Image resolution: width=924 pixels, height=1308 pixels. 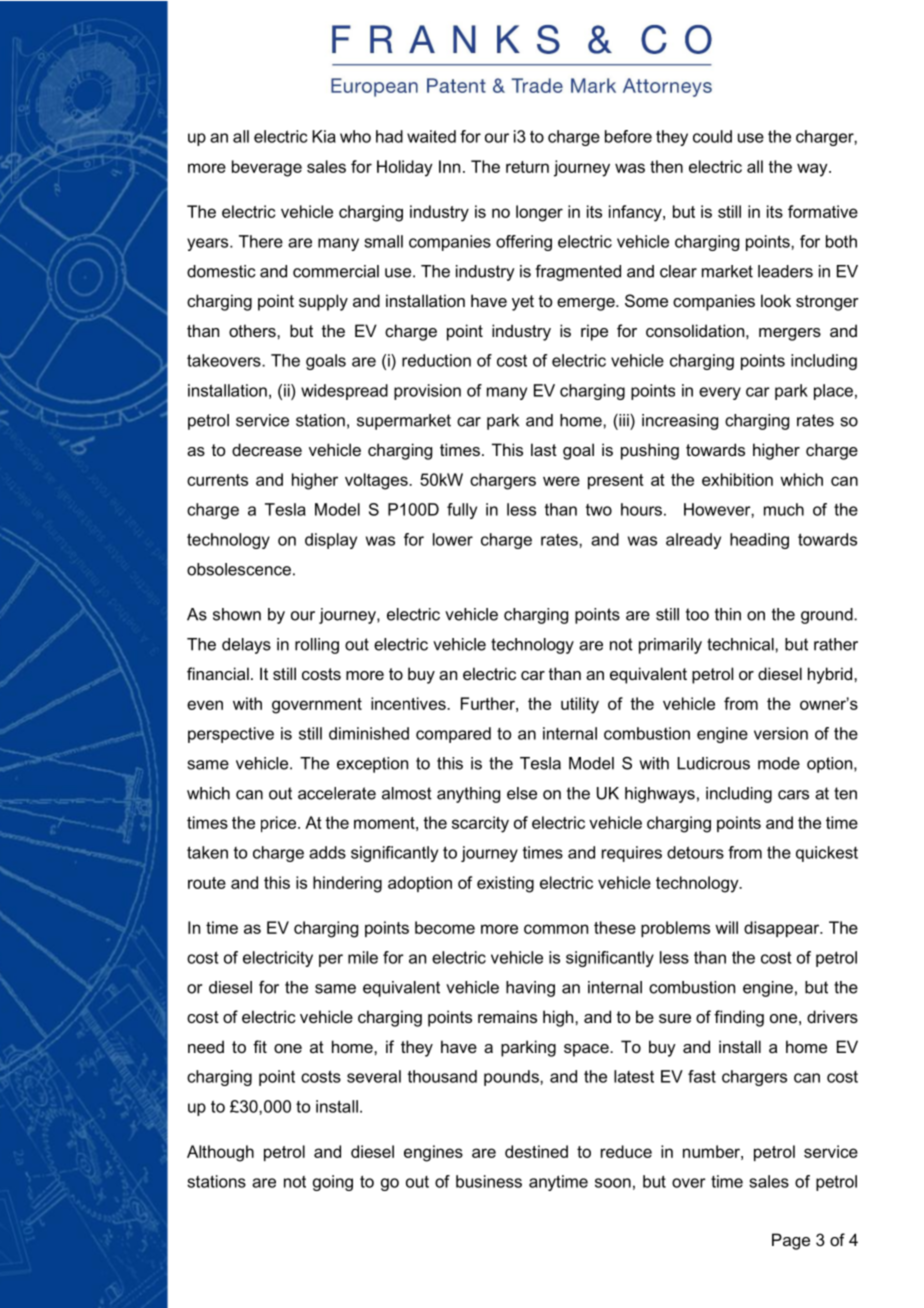 What do you see at coordinates (267, 168) in the screenshot?
I see `beverage` at bounding box center [267, 168].
